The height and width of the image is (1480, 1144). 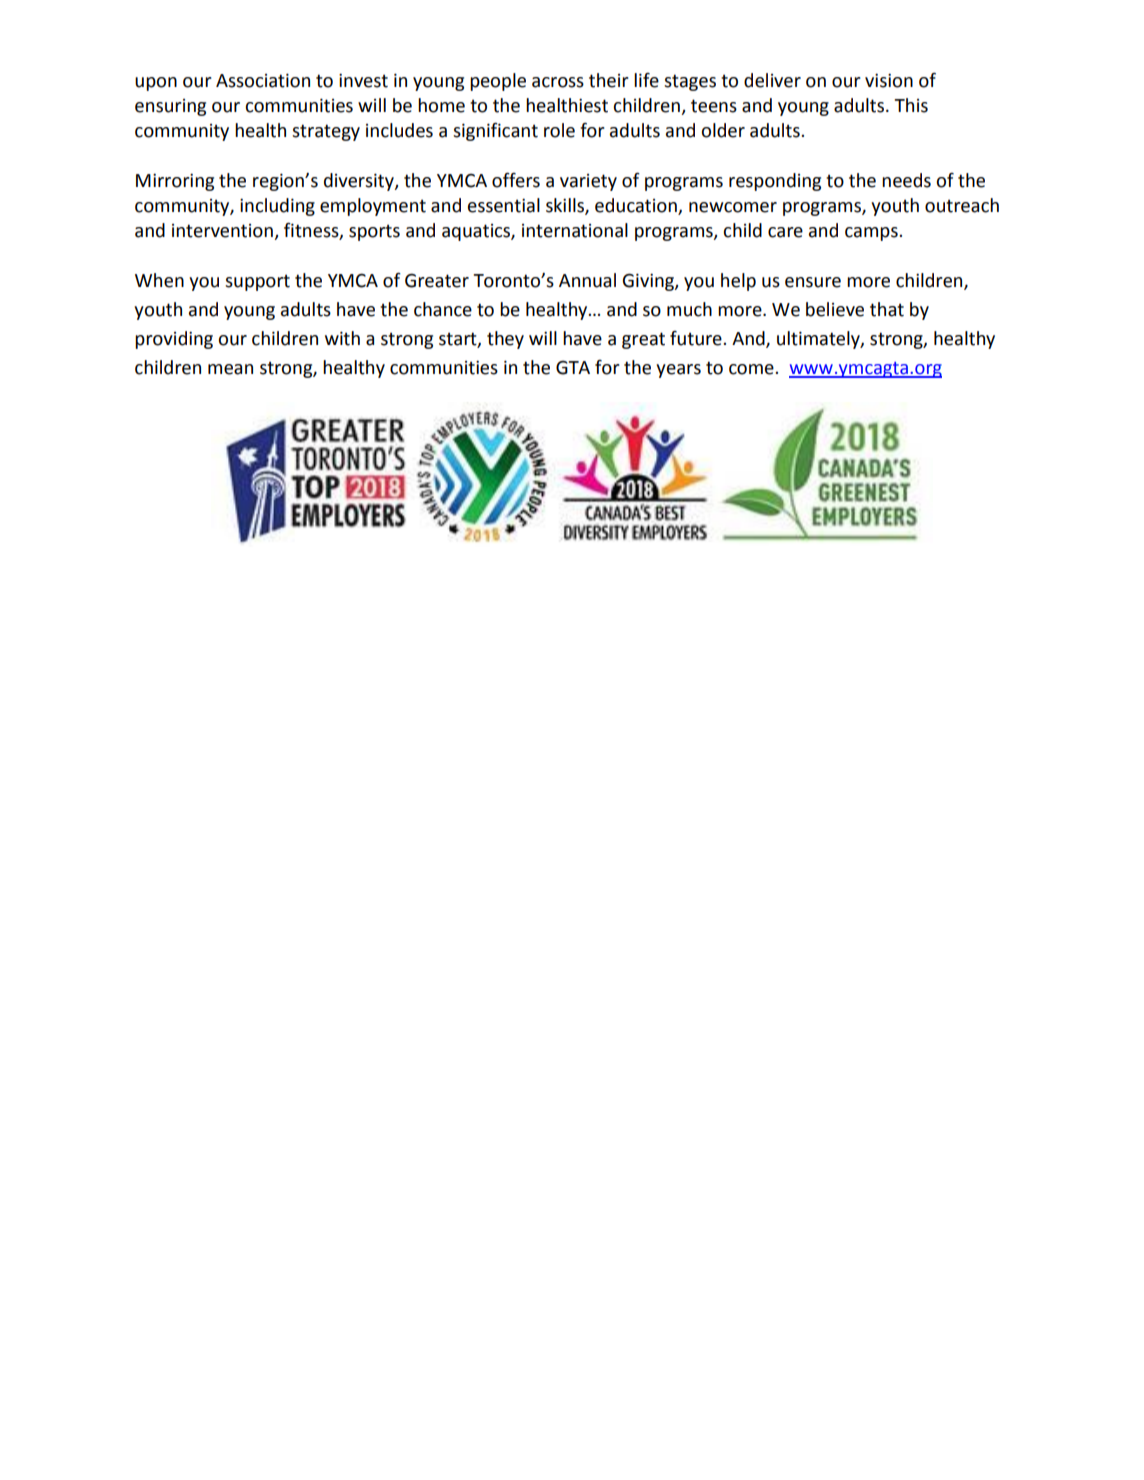 What do you see at coordinates (175, 182) in the image?
I see `Mirroring` at bounding box center [175, 182].
